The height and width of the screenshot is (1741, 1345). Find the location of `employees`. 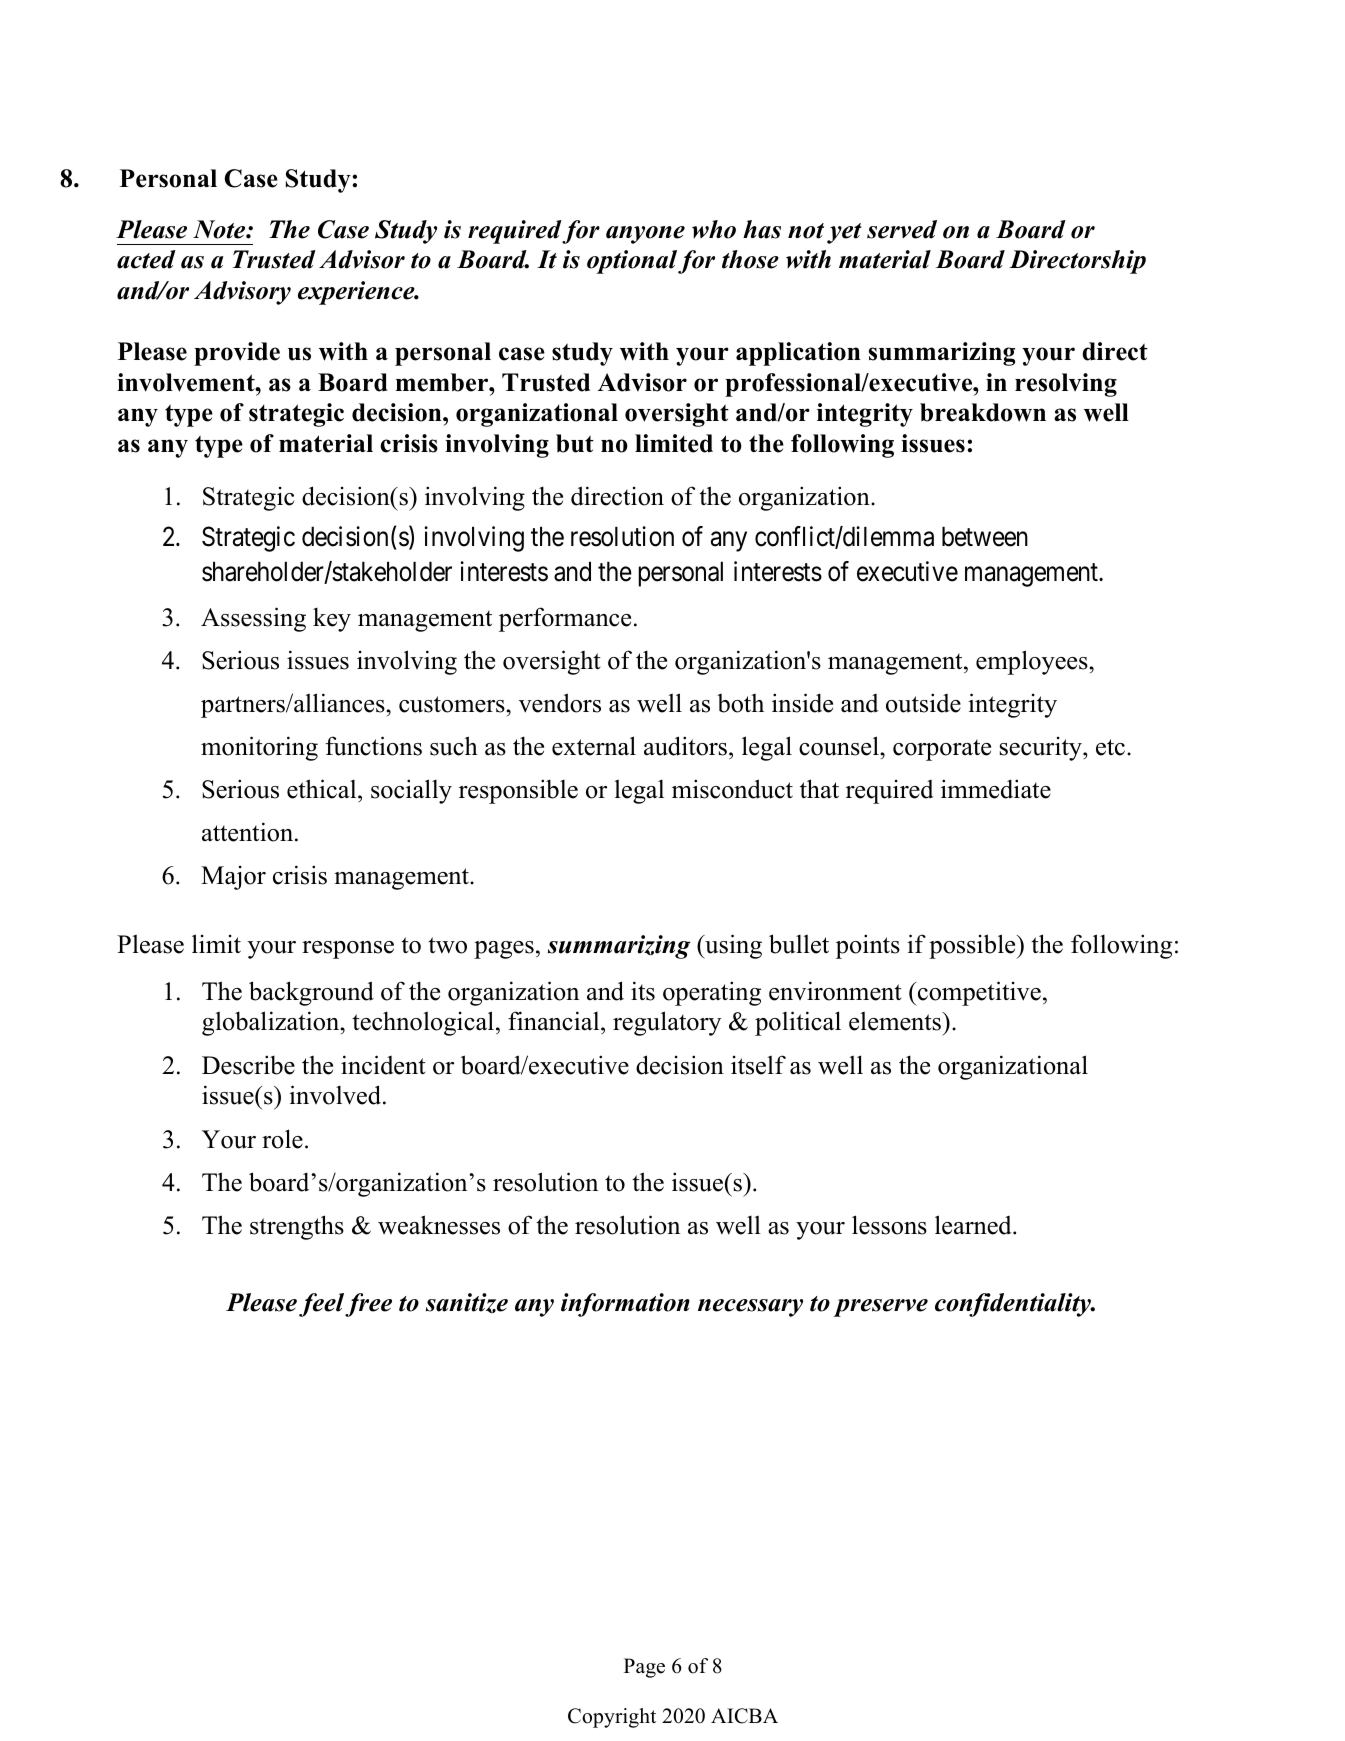

employees is located at coordinates (1033, 662).
